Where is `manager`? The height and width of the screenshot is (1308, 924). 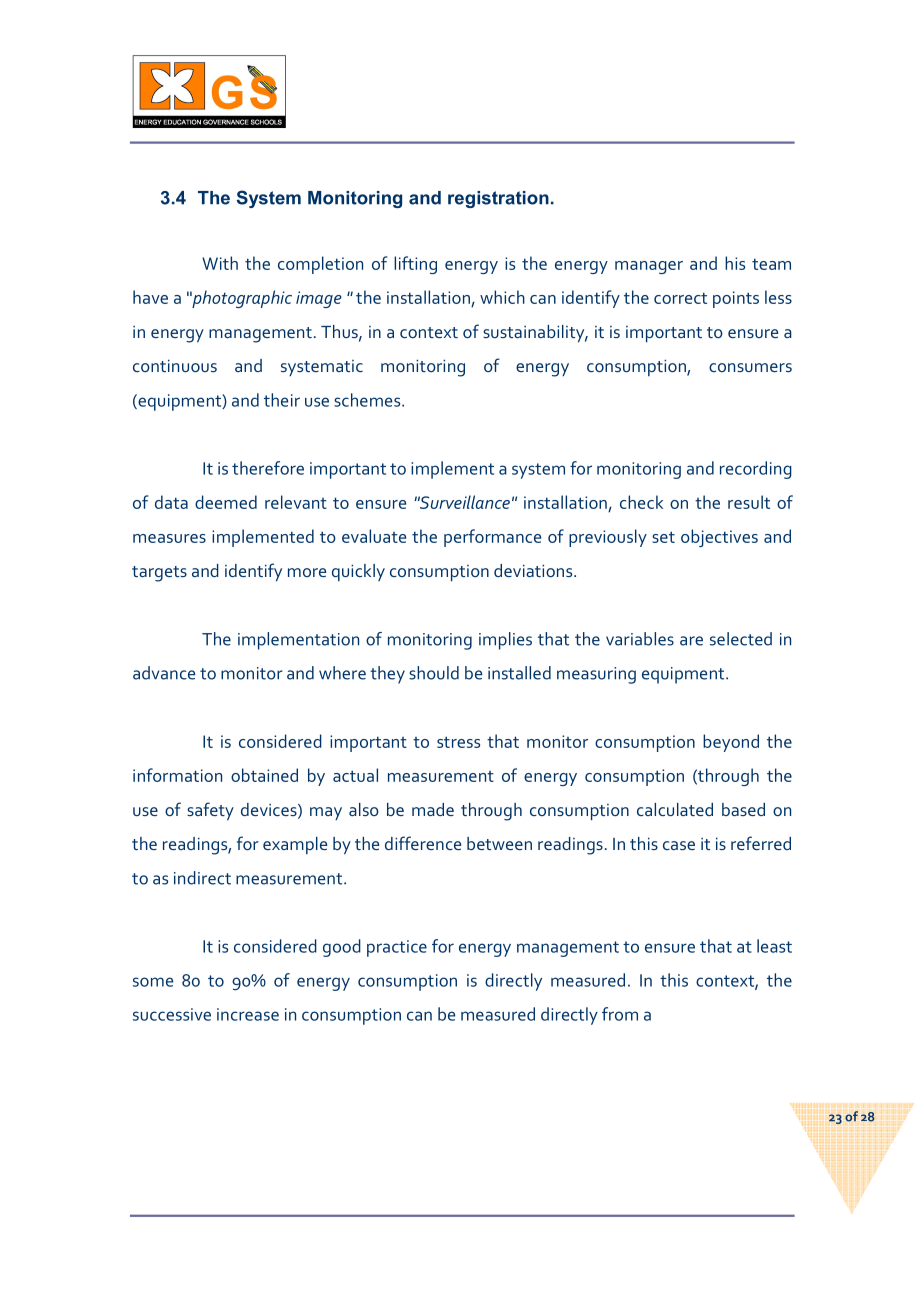 manager is located at coordinates (649, 267).
